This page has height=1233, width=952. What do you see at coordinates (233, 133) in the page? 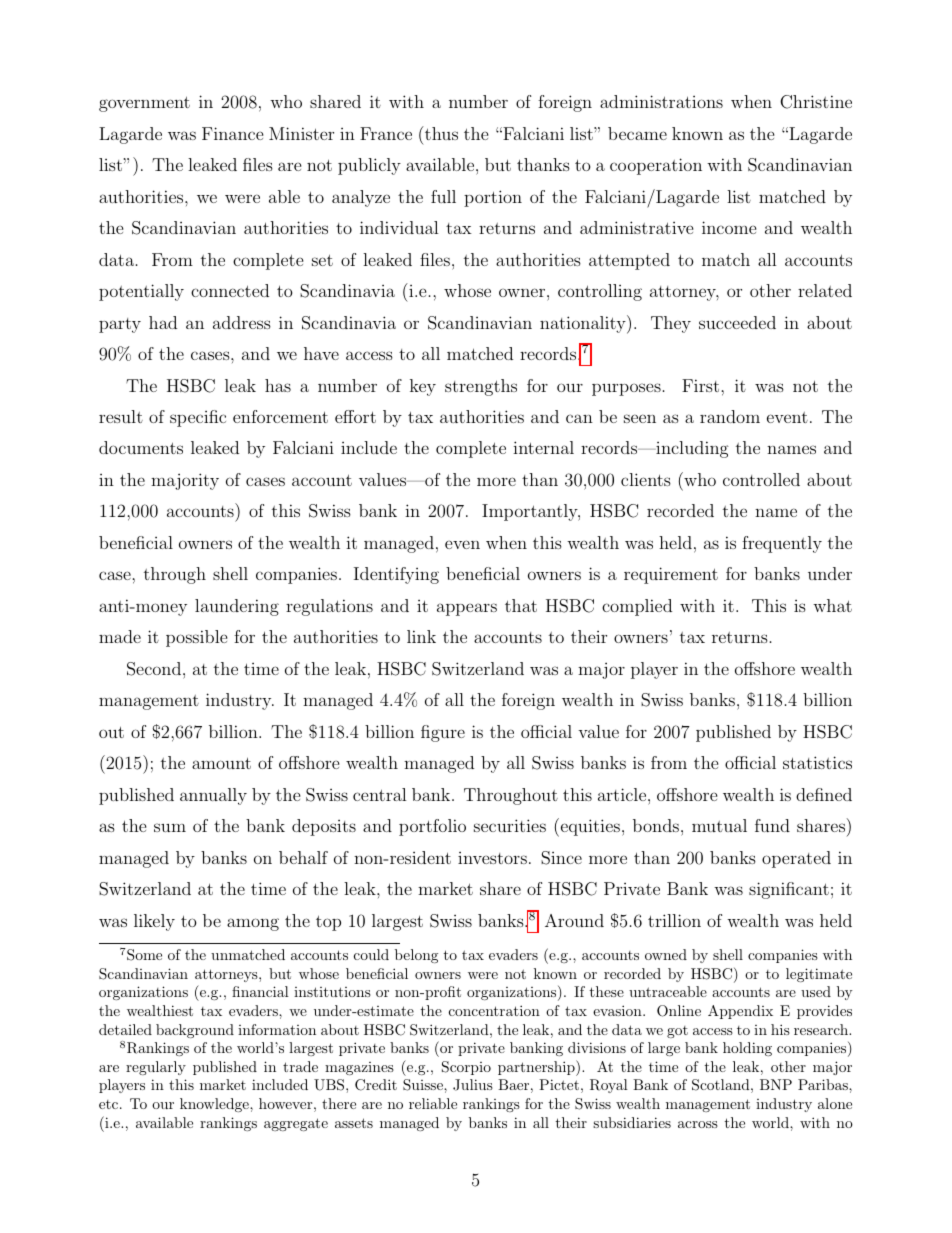
I see `Finance` at bounding box center [233, 133].
